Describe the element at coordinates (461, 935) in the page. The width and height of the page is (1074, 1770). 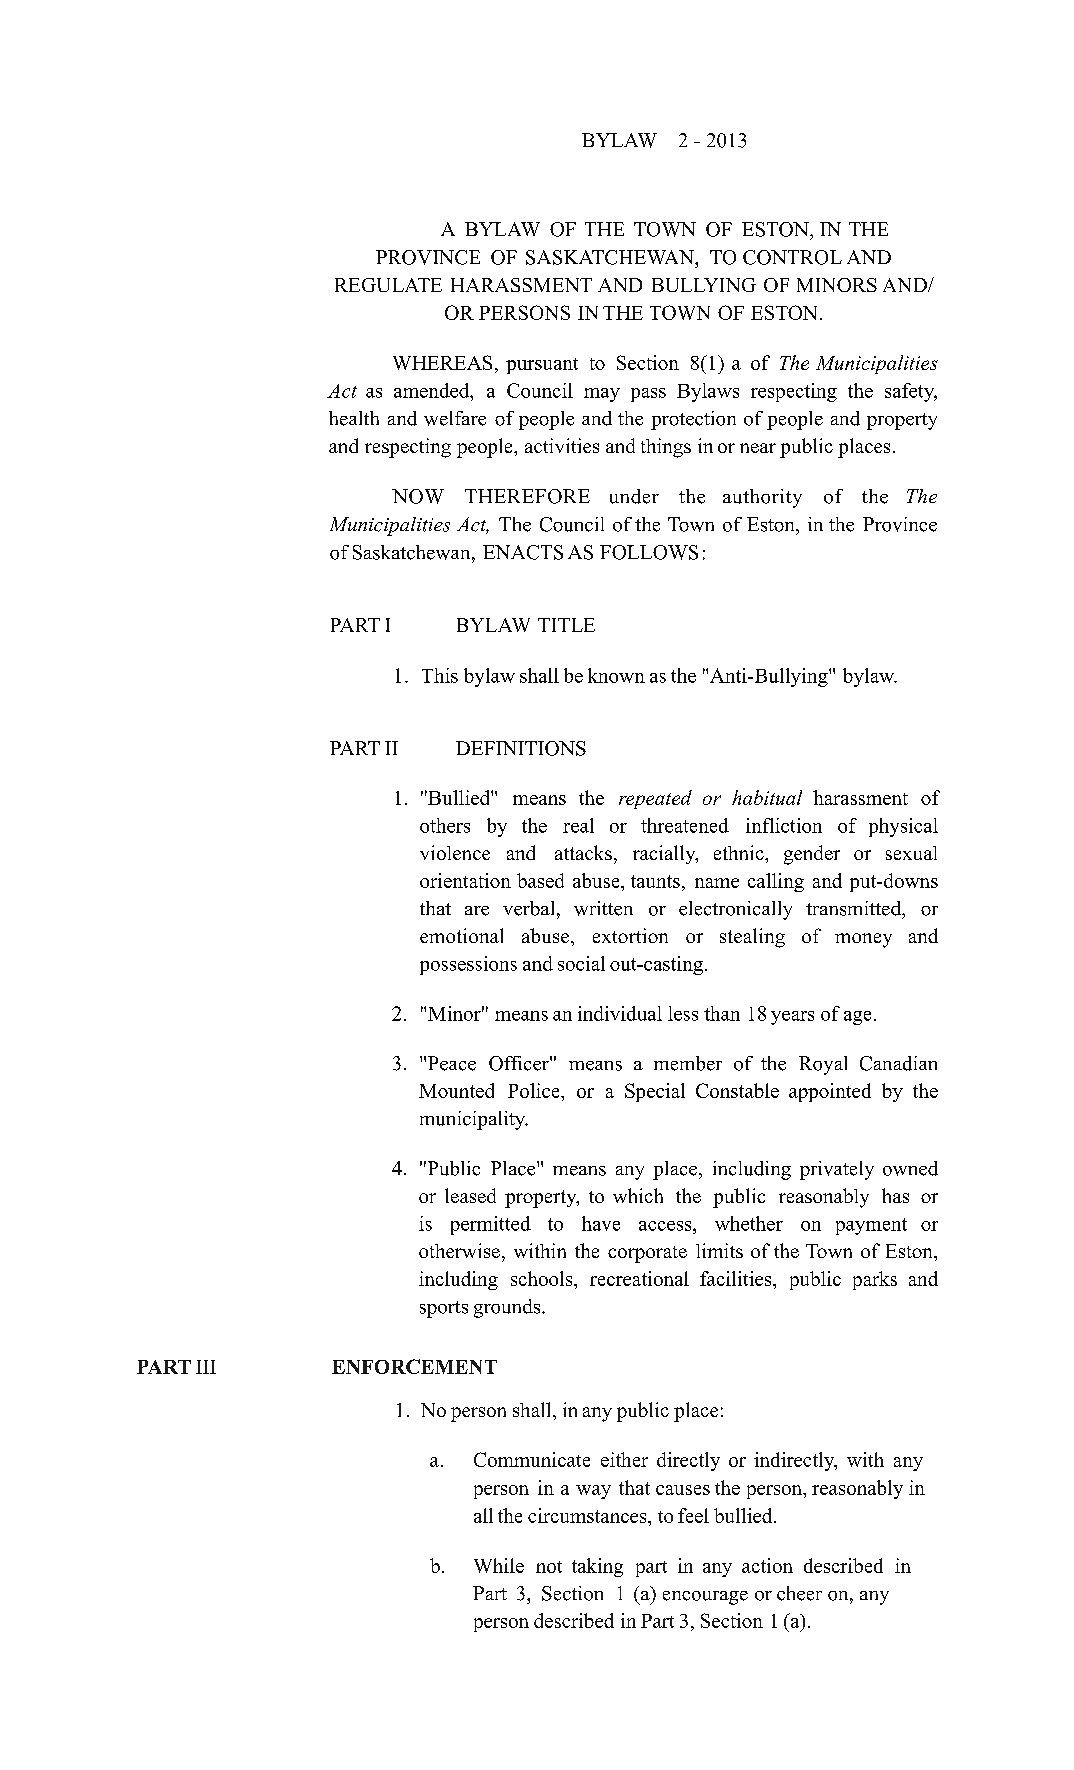
I see `emotional` at that location.
